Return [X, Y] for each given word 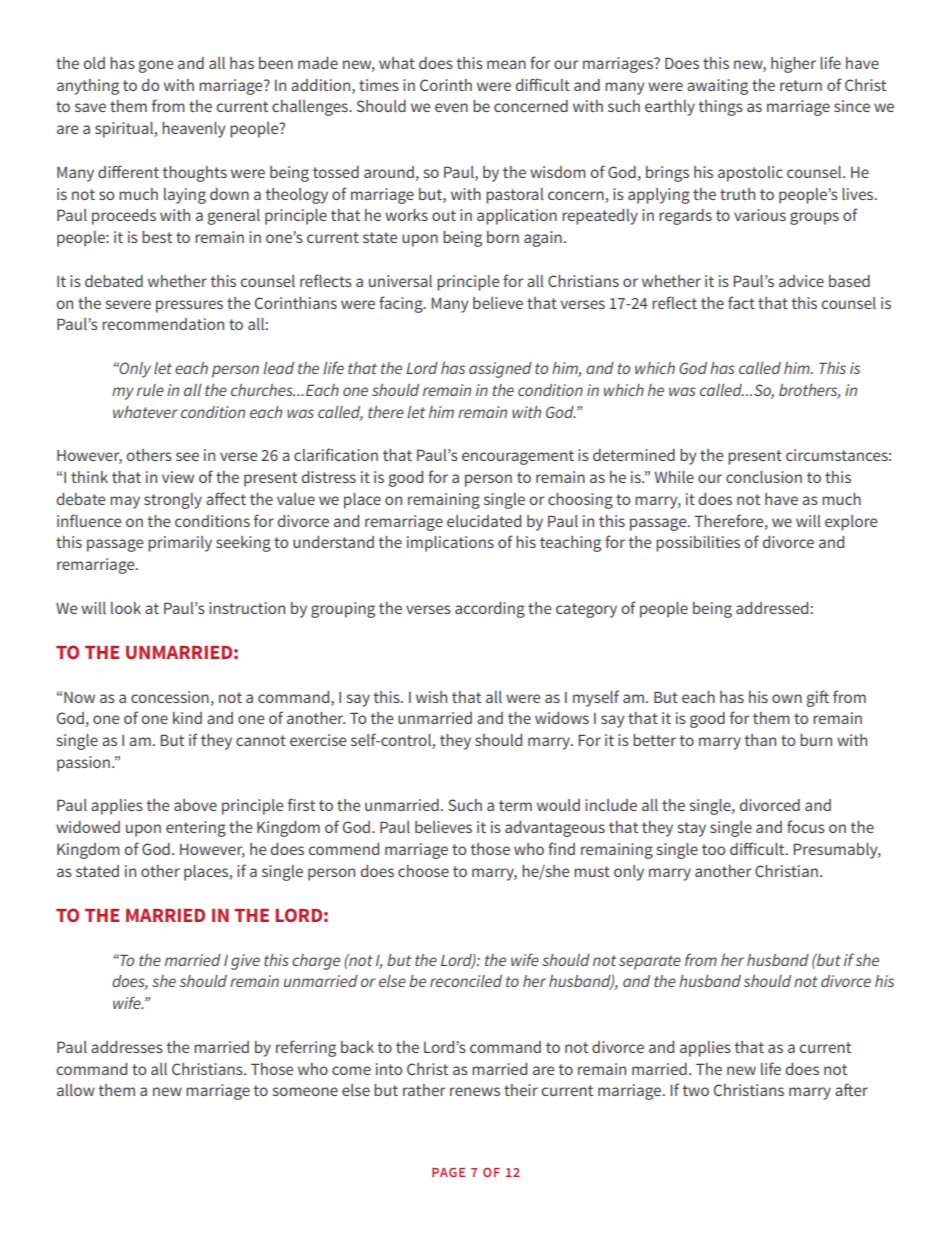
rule [150, 390]
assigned [500, 370]
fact [741, 302]
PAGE [448, 1172]
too [713, 849]
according [490, 610]
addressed [772, 608]
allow [76, 1090]
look [126, 608]
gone [155, 66]
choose [423, 871]
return [801, 85]
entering [196, 829]
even [451, 107]
